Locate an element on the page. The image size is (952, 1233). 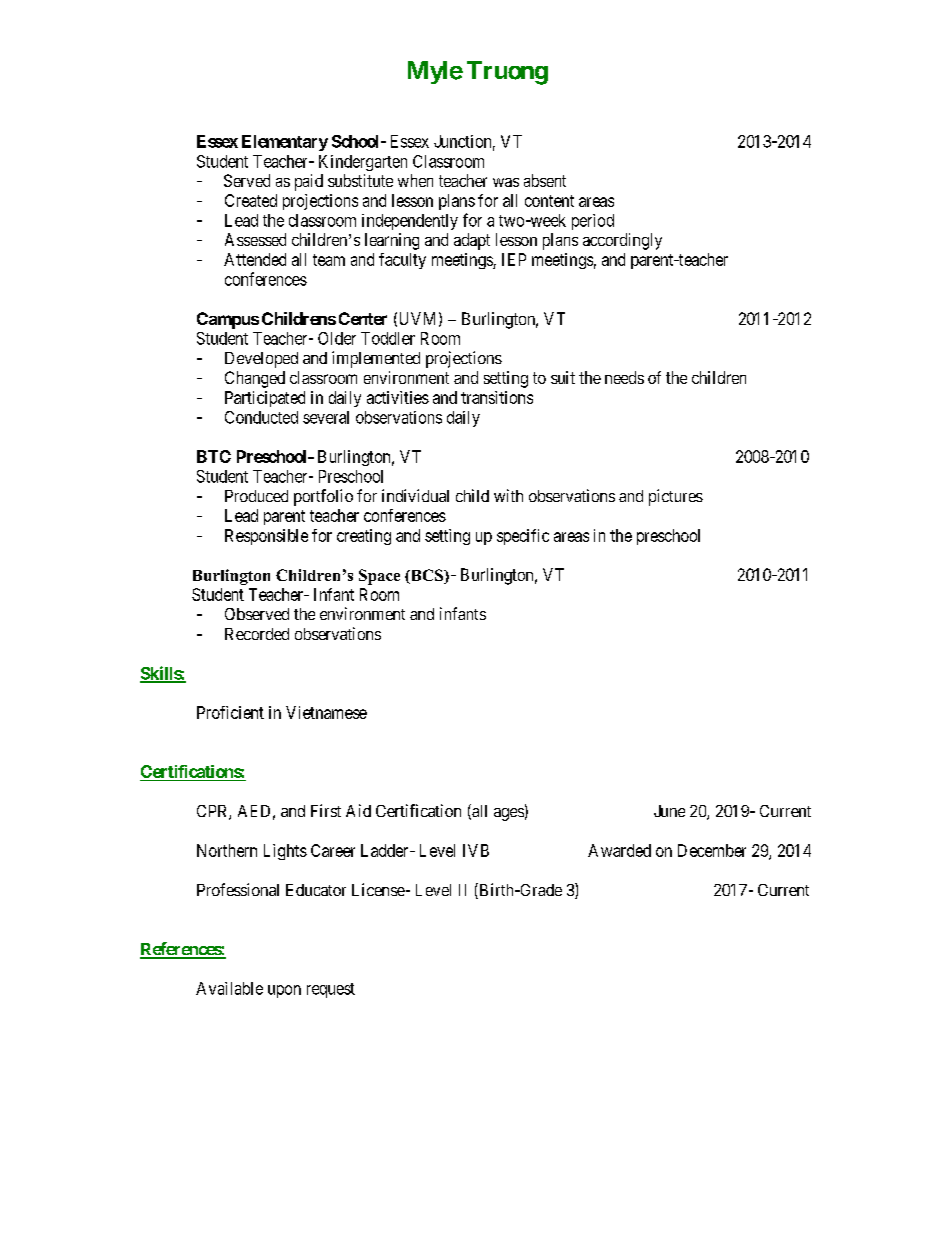
transitions is located at coordinates (497, 397).
